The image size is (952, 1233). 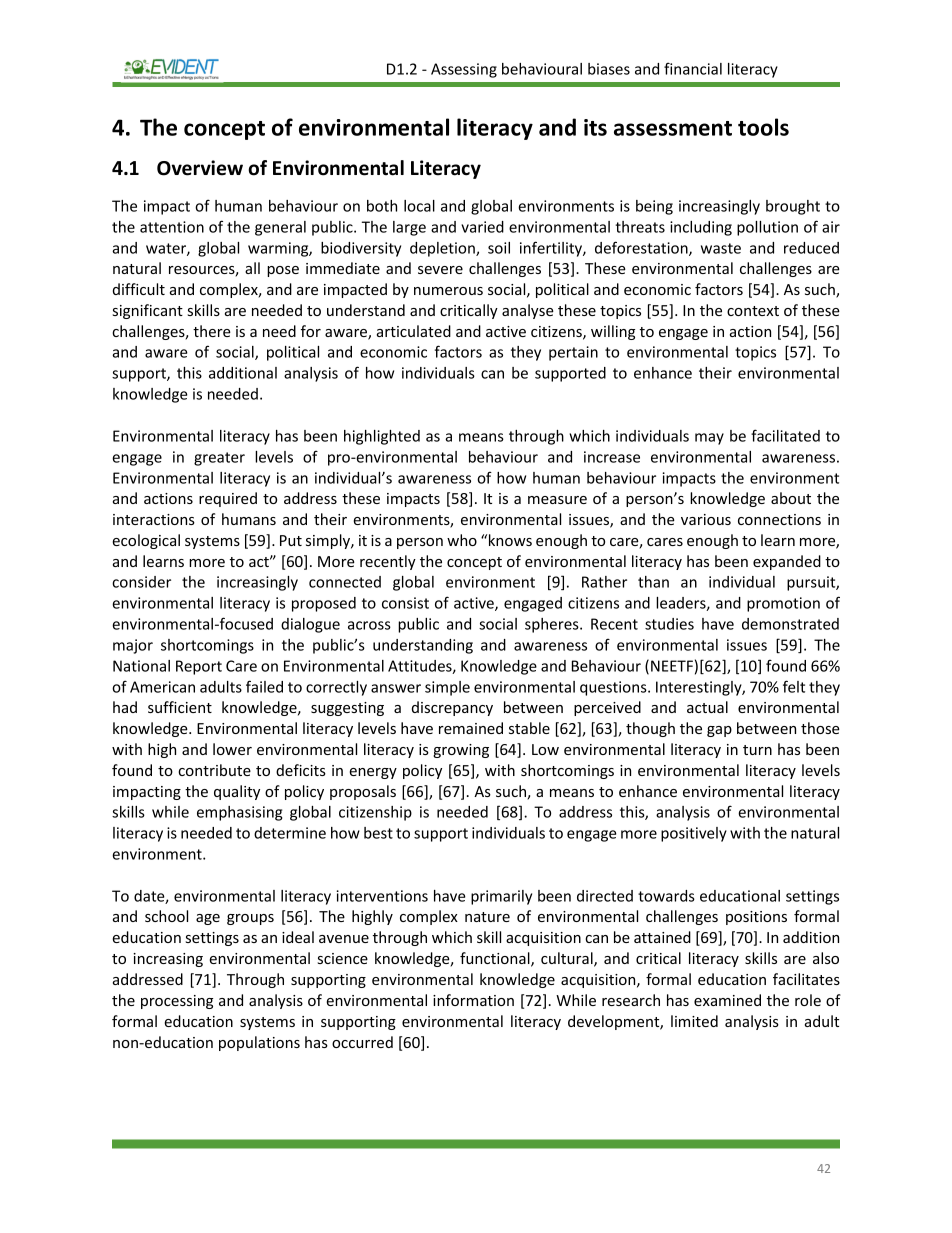 What do you see at coordinates (461, 751) in the document?
I see `growing` at bounding box center [461, 751].
